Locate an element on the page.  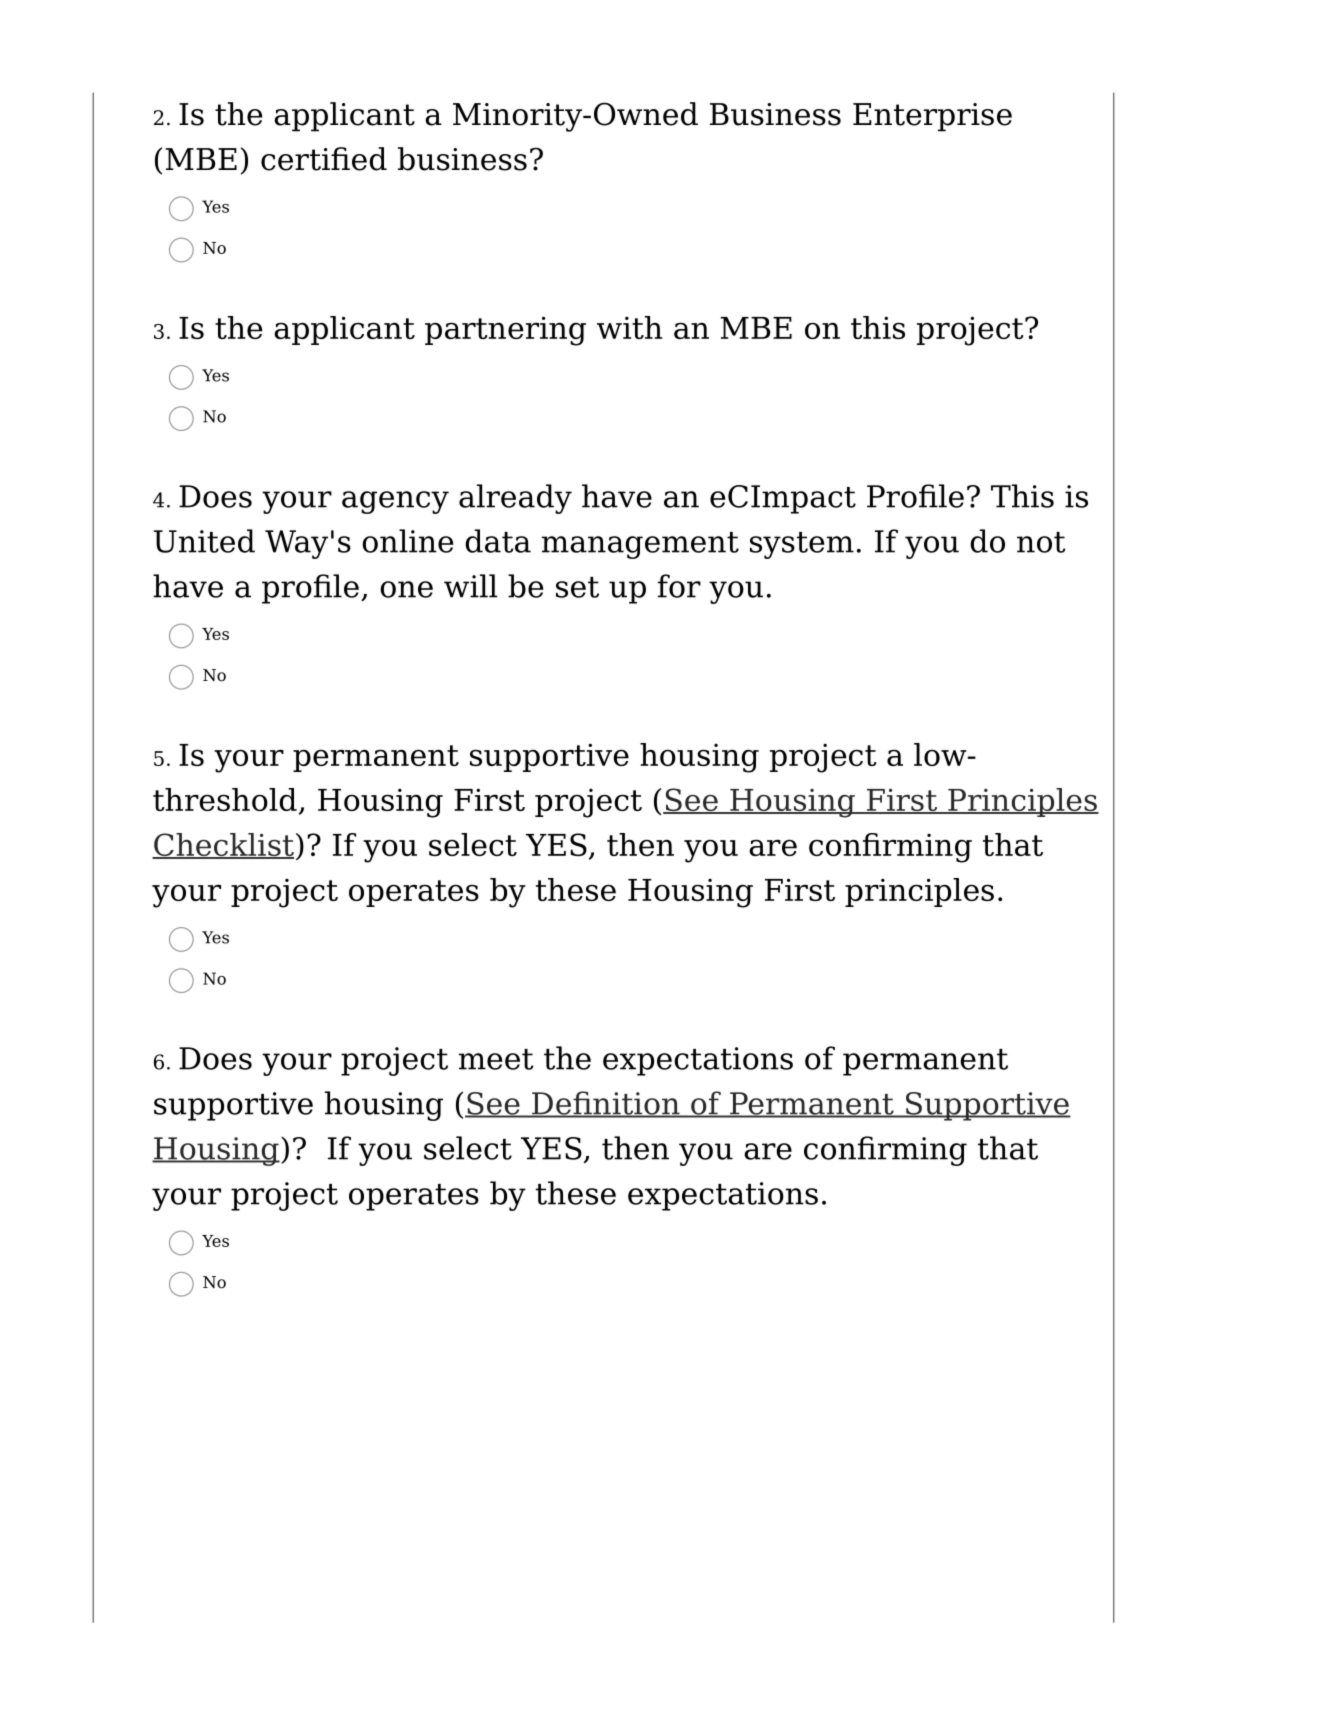
meet is located at coordinates (496, 1059).
